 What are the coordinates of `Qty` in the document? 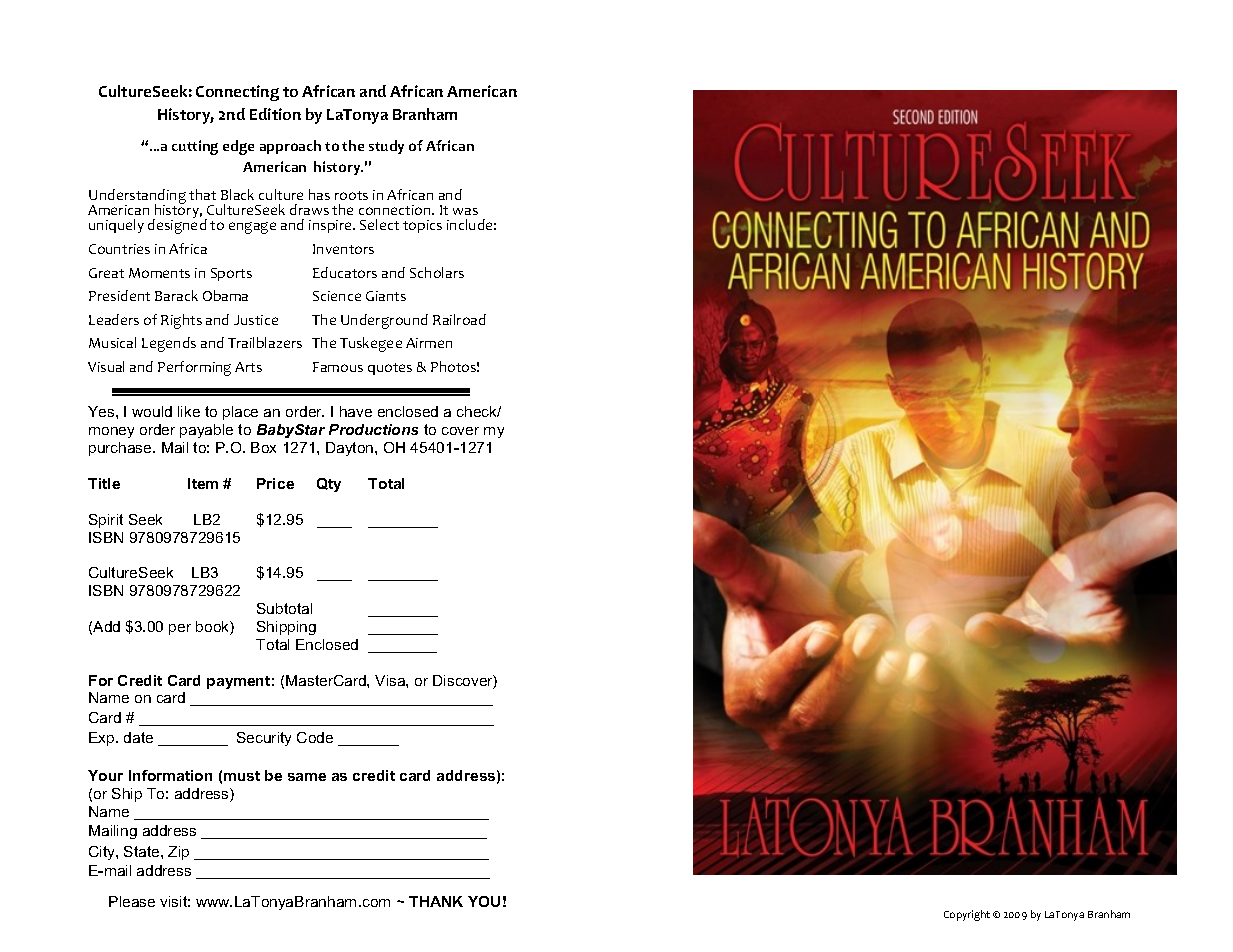 It's located at (329, 485).
